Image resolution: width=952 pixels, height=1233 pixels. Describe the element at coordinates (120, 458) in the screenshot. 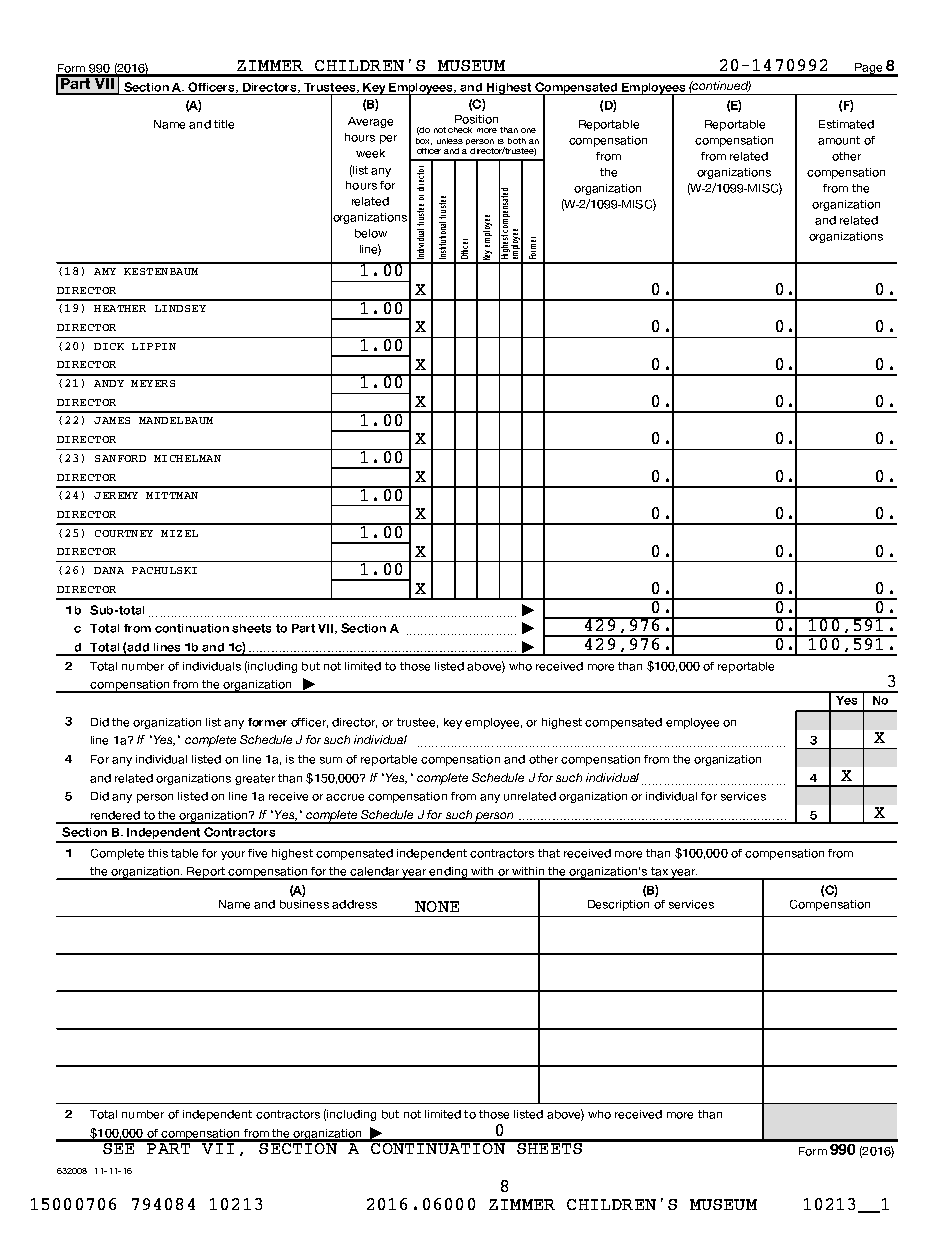

I see `SANFORD` at that location.
